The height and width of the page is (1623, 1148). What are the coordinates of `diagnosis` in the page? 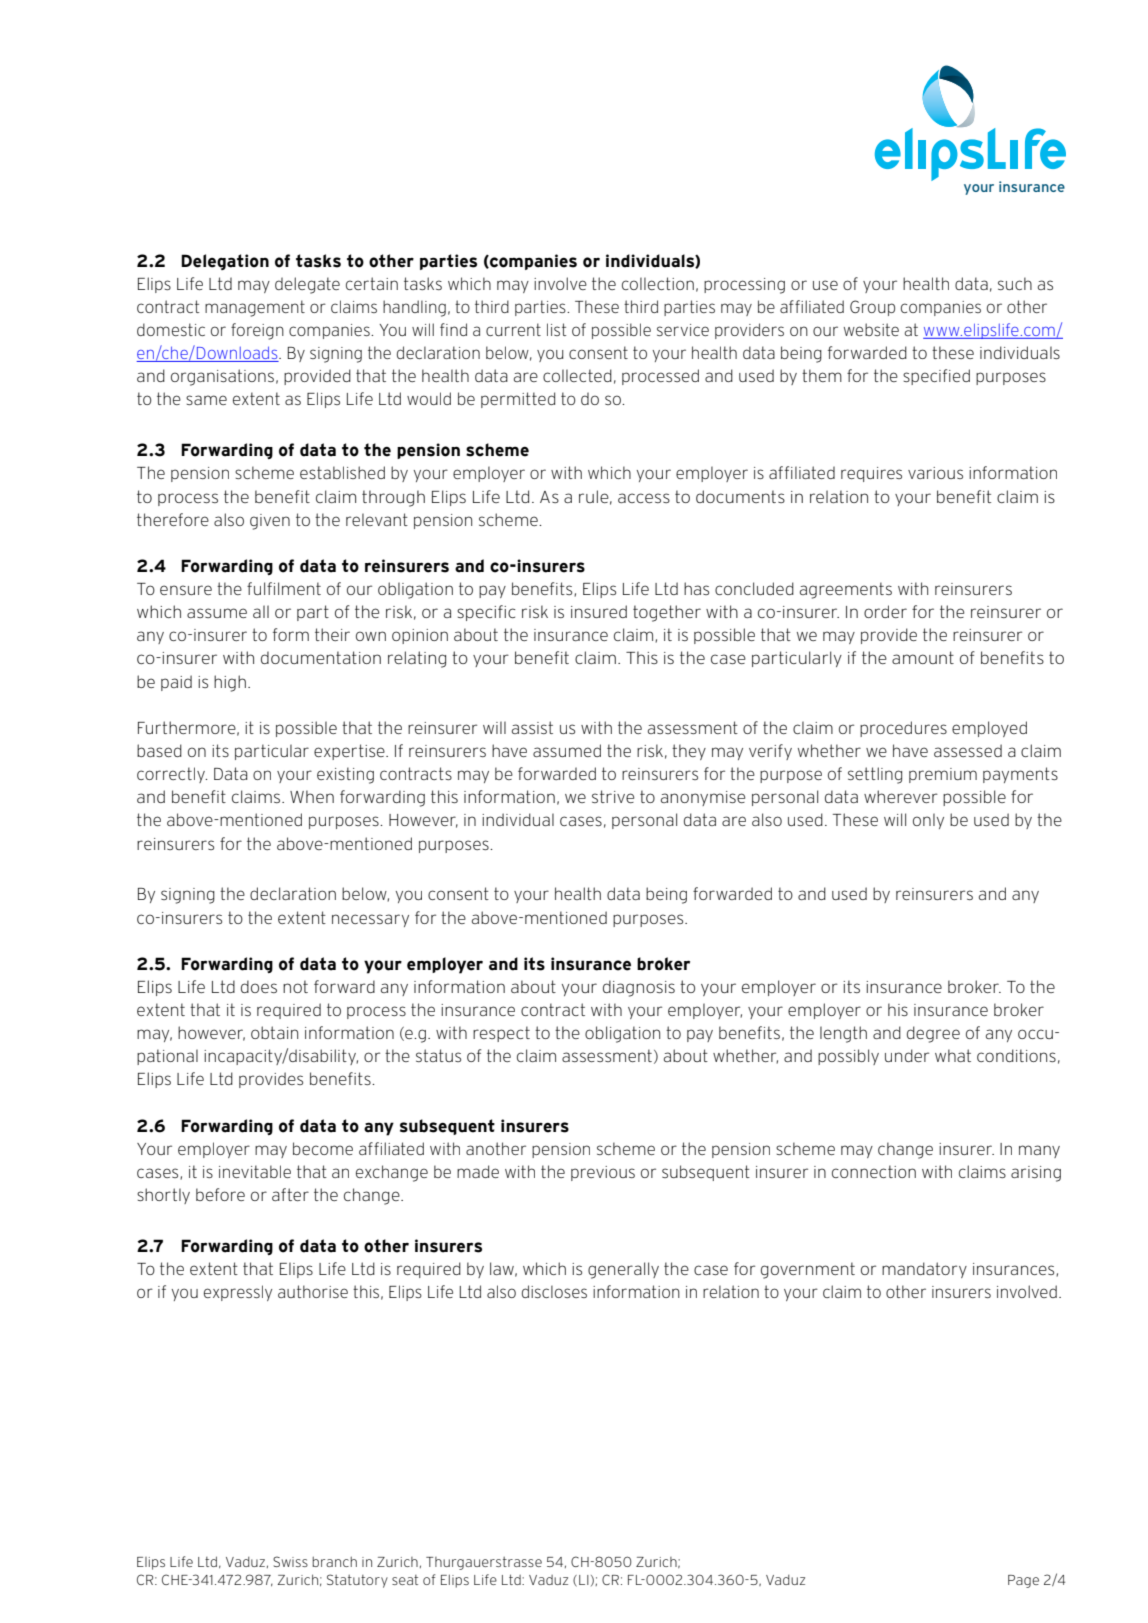 It's located at (639, 988).
